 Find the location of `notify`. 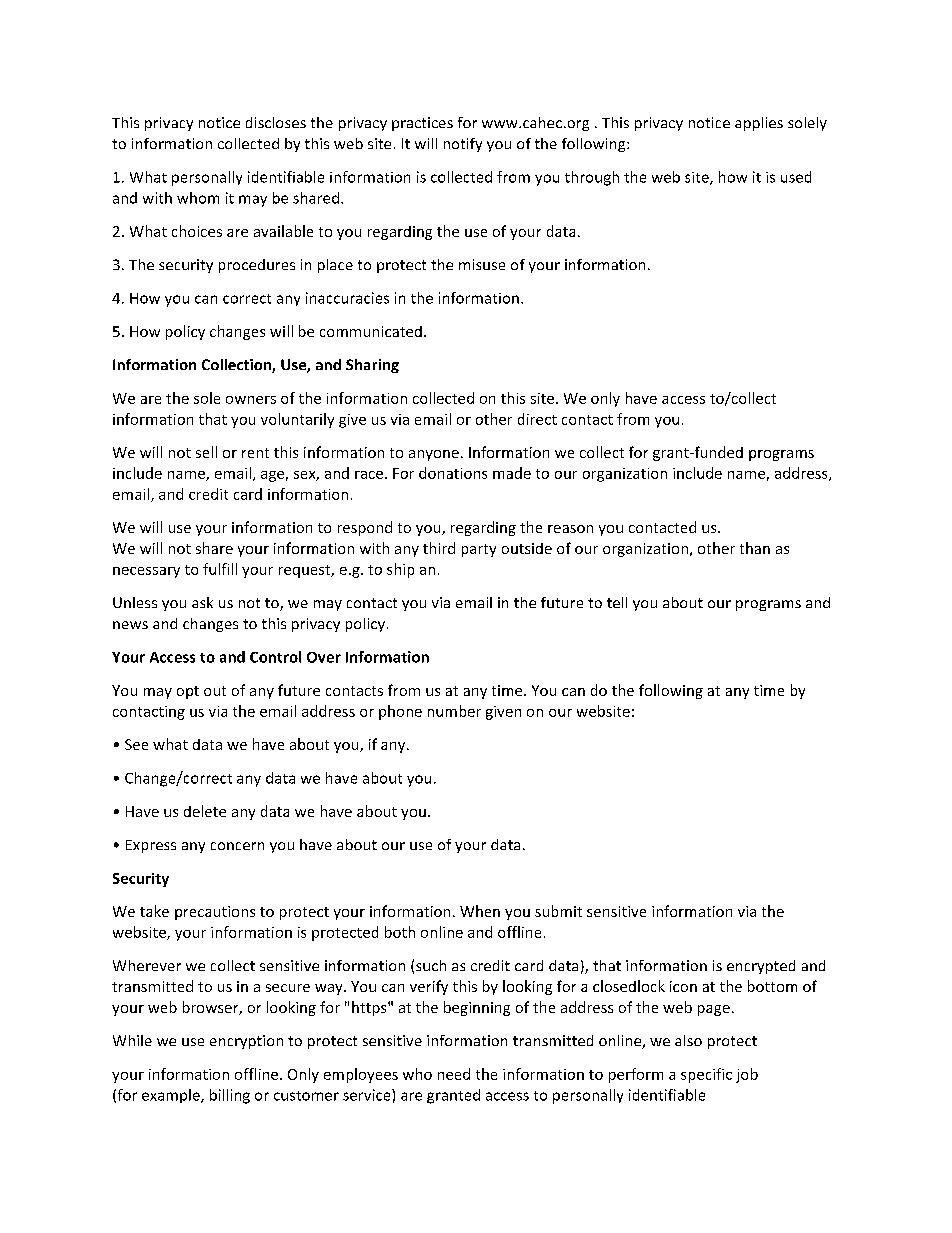

notify is located at coordinates (463, 145).
